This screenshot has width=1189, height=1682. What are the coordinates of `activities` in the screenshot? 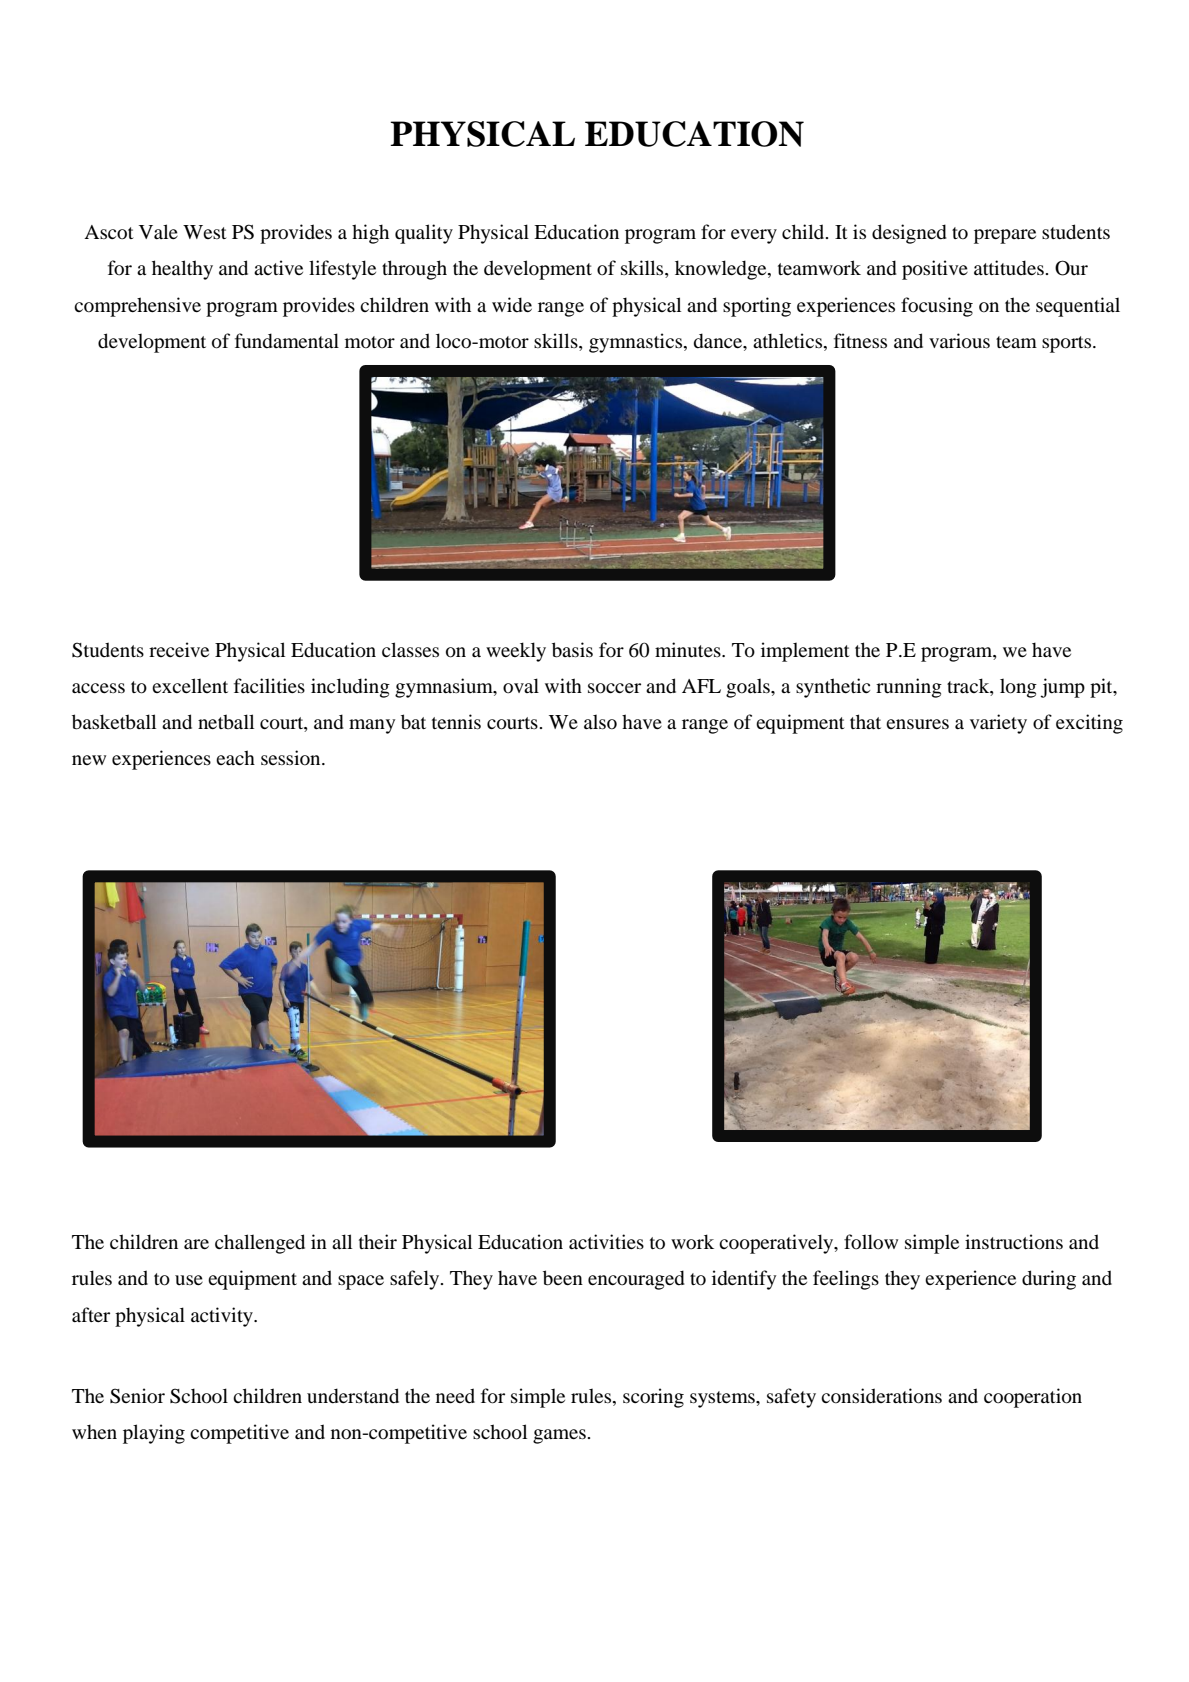 It's located at (606, 1241).
